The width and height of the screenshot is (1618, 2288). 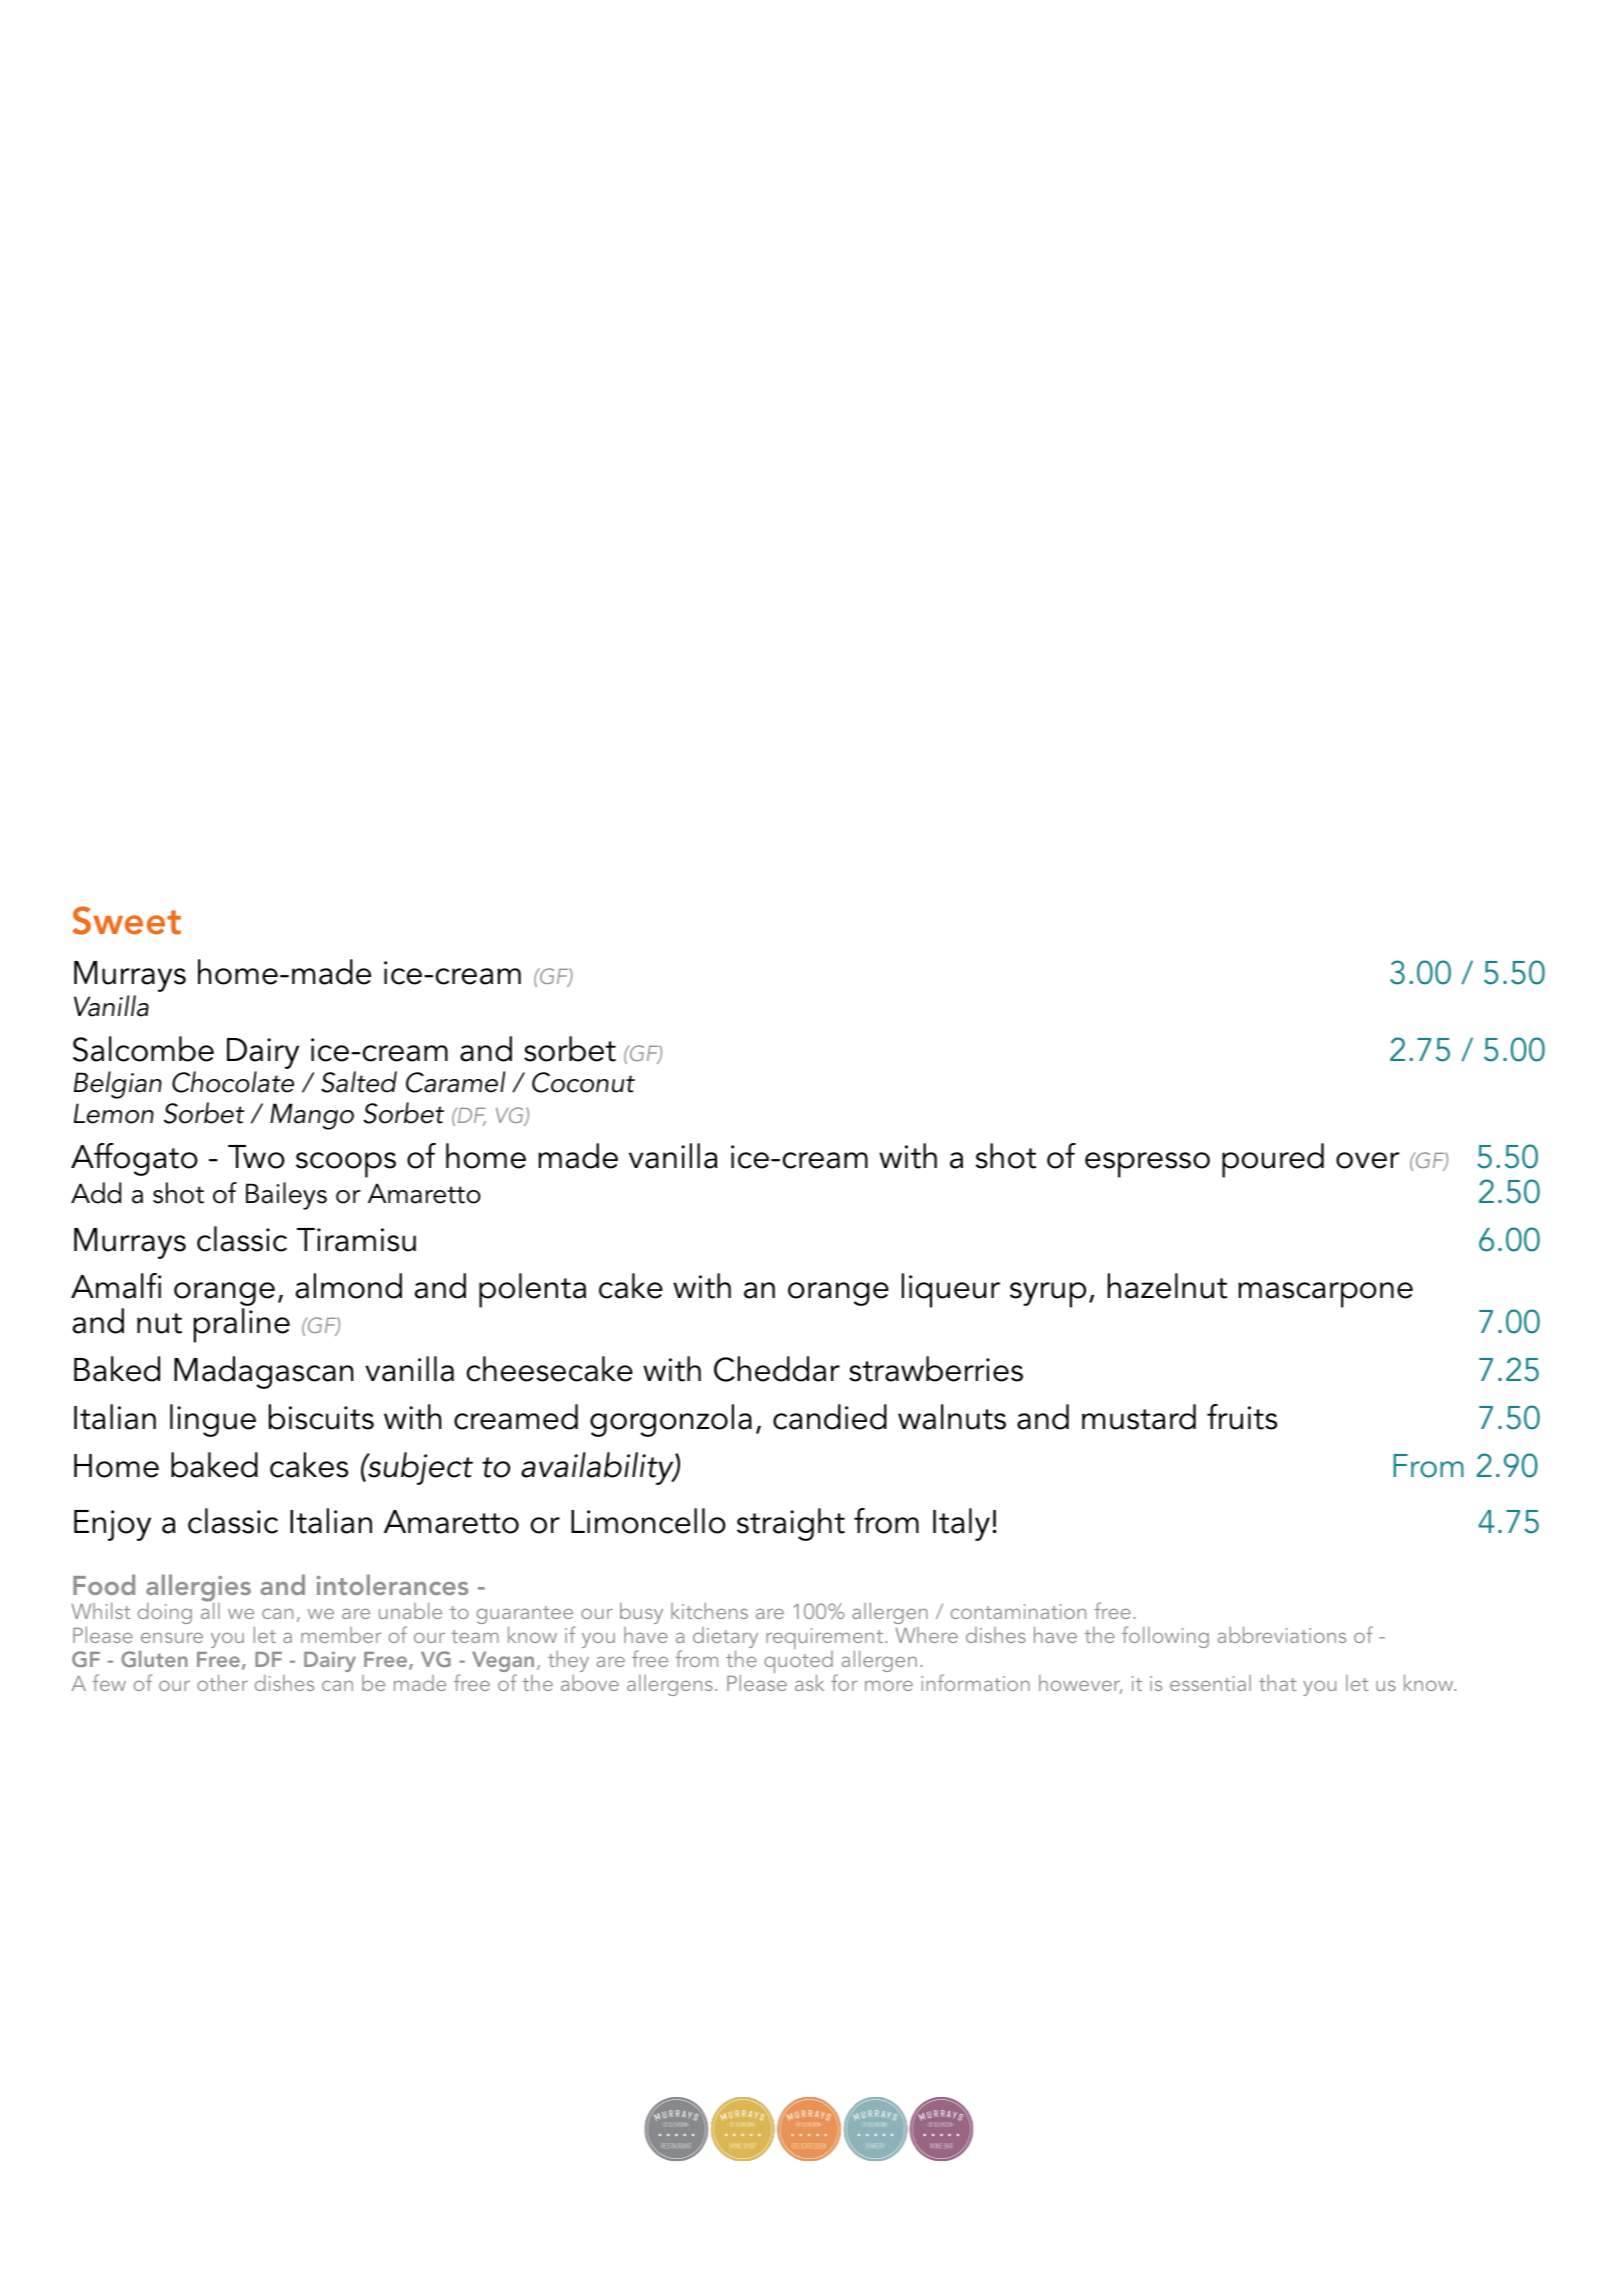 What do you see at coordinates (263, 1372) in the screenshot?
I see `Madagascan` at bounding box center [263, 1372].
